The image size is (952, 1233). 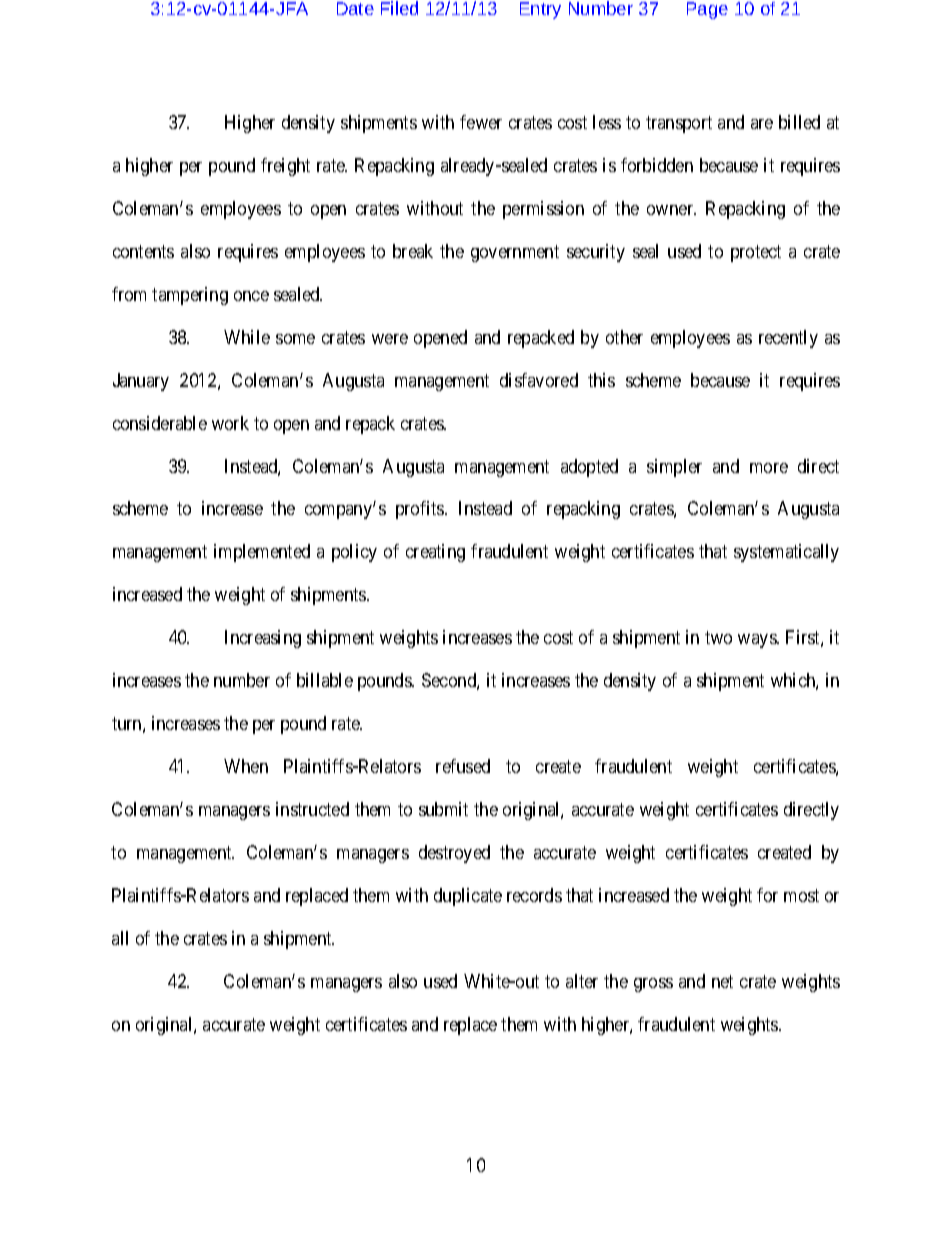 What do you see at coordinates (312, 809) in the page?
I see `instructed` at bounding box center [312, 809].
